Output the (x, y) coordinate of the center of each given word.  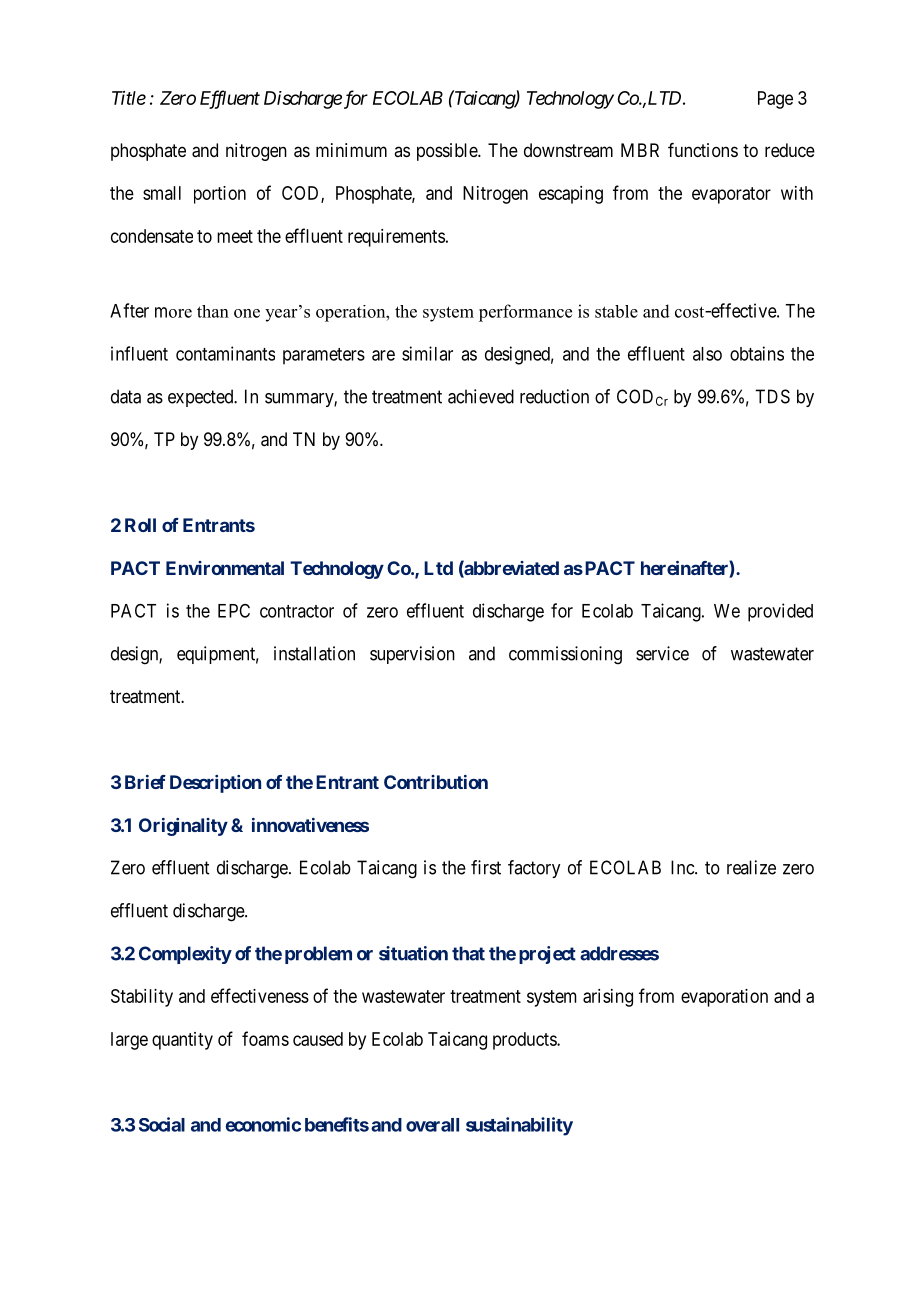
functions (703, 150)
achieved (481, 396)
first (486, 867)
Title (129, 98)
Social (162, 1124)
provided (780, 612)
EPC (234, 611)
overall (432, 1125)
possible (448, 152)
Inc (683, 867)
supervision (412, 655)
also (707, 354)
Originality (183, 827)
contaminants (225, 353)
